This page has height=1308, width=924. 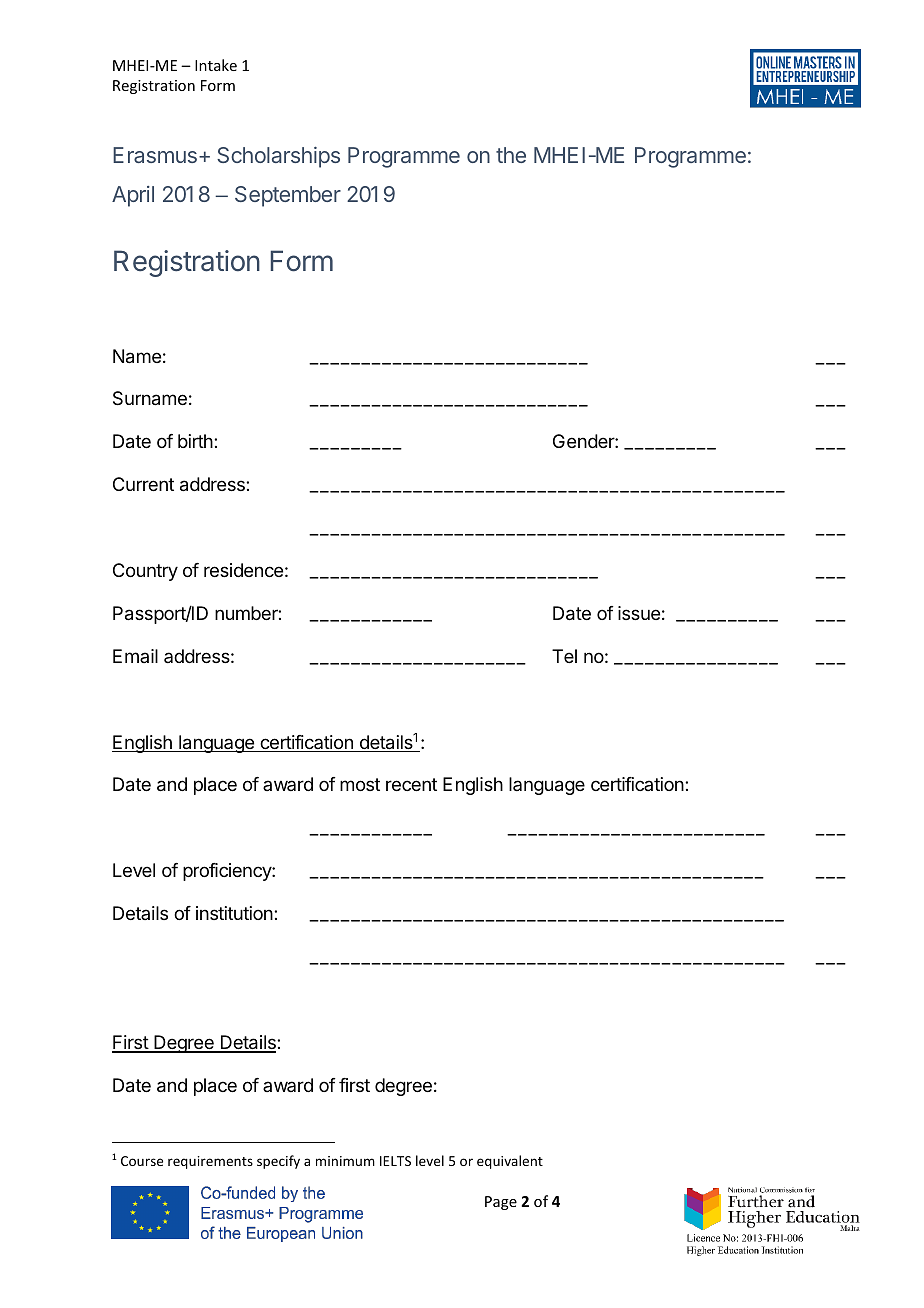 What do you see at coordinates (288, 196) in the page?
I see `September` at bounding box center [288, 196].
